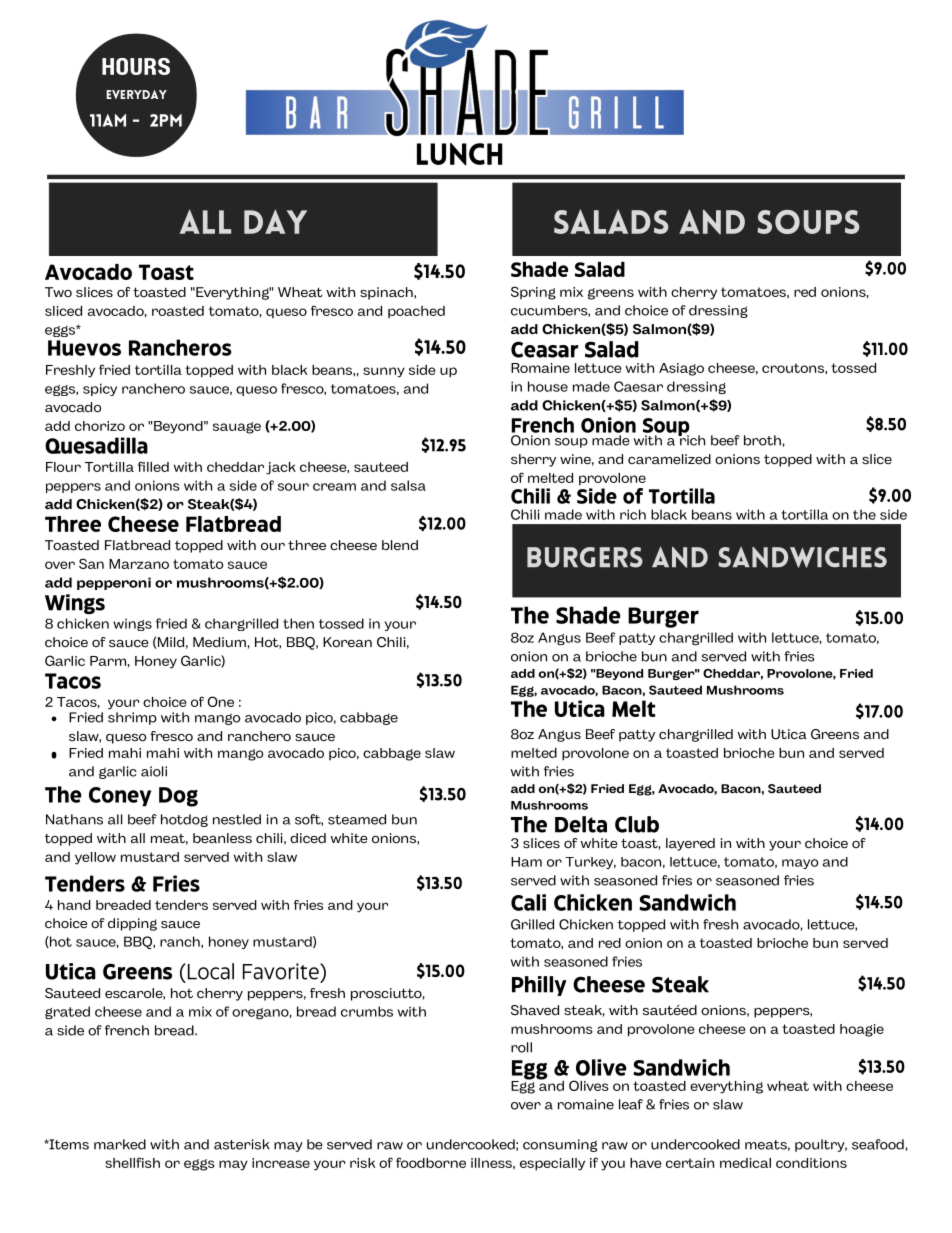  Describe the element at coordinates (178, 311) in the screenshot. I see `roasted` at that location.
